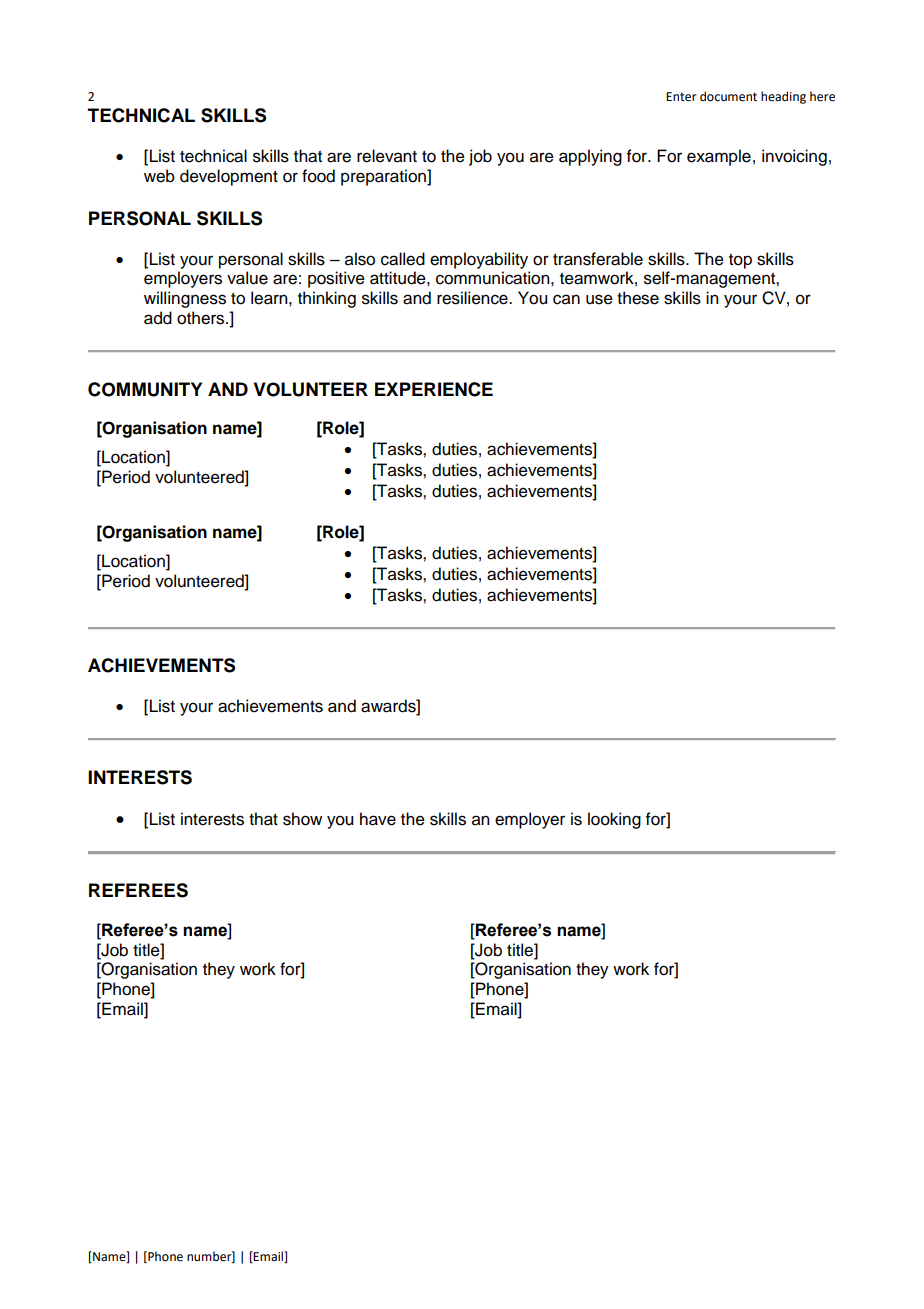  Describe the element at coordinates (158, 318) in the screenshot. I see `add` at that location.
